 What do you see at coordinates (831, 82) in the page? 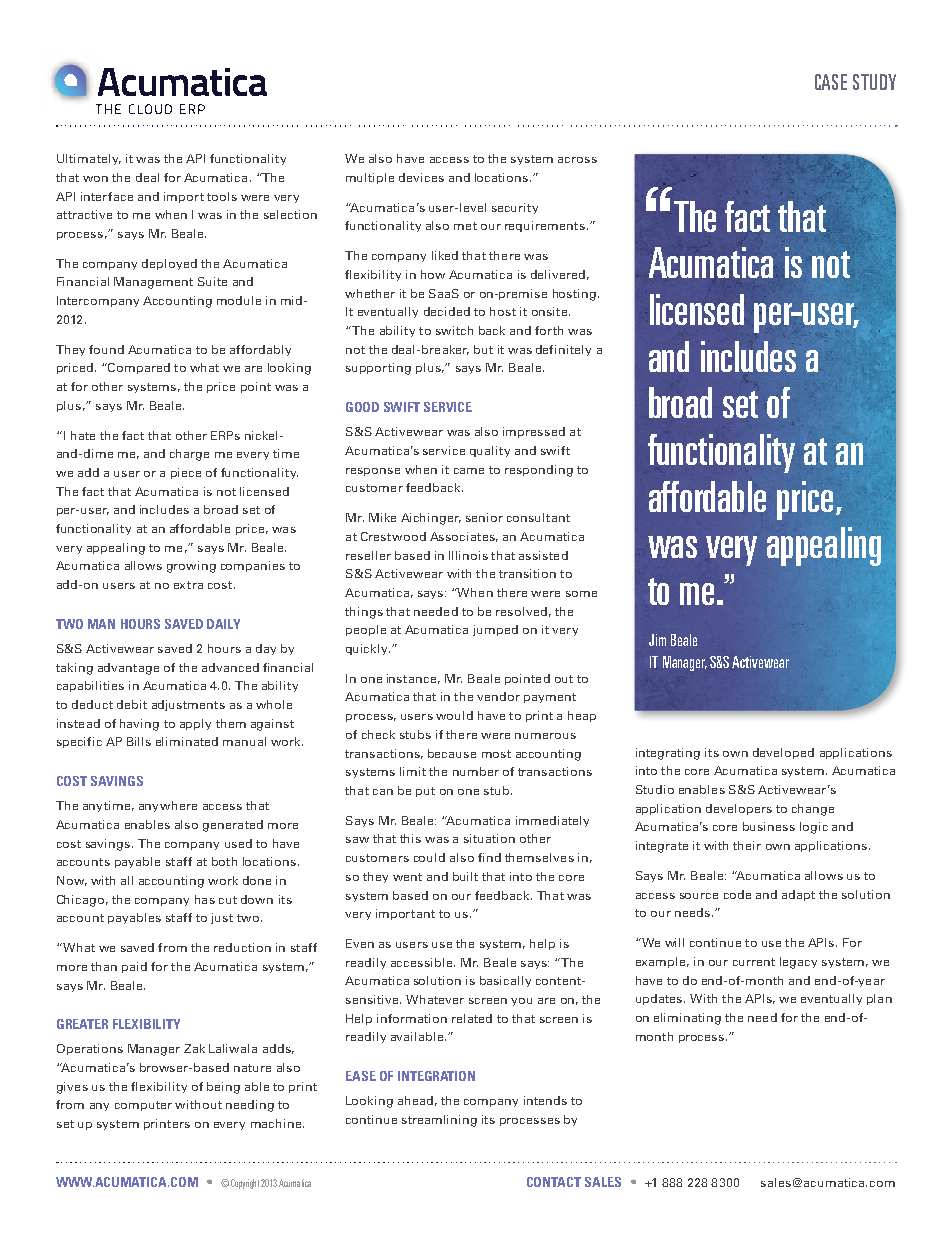
I see `Case` at bounding box center [831, 82].
